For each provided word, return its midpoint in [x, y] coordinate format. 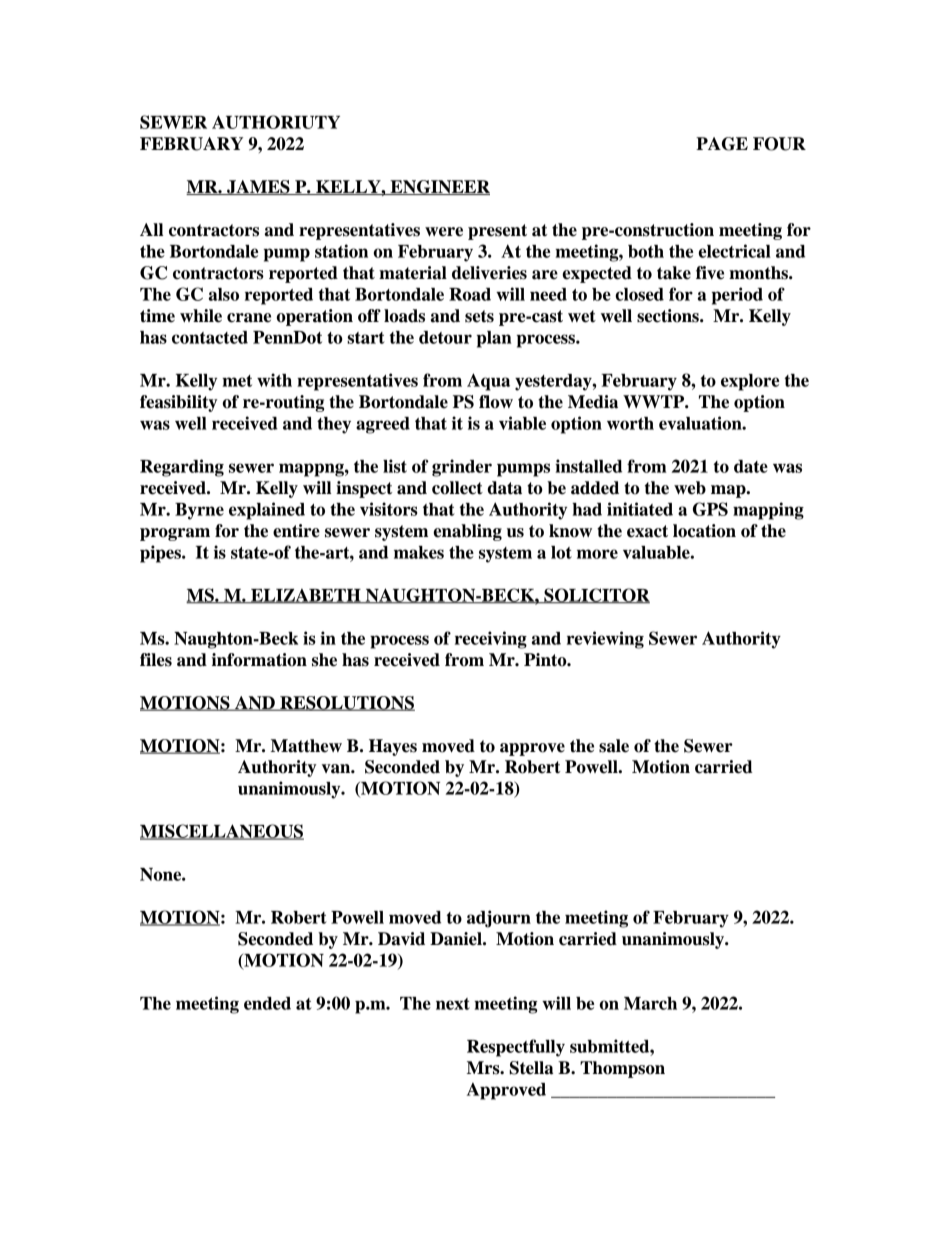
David [401, 939]
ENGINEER [439, 187]
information [259, 660]
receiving [491, 640]
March [650, 1003]
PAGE [722, 144]
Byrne [199, 511]
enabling [467, 532]
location [704, 531]
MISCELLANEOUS [222, 832]
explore [750, 382]
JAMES [258, 187]
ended [267, 1003]
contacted [210, 337]
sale [614, 746]
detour [445, 337]
